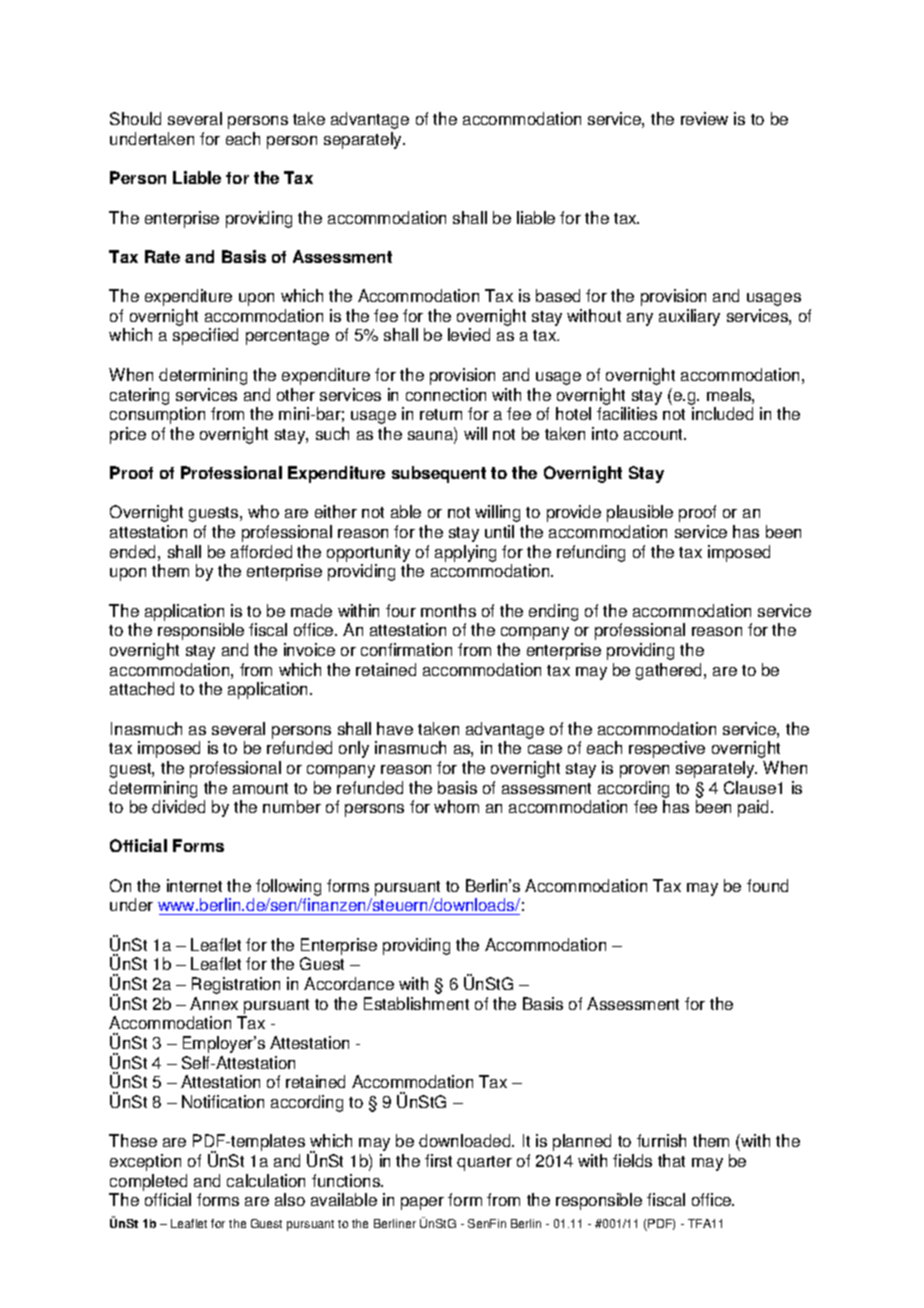 Image resolution: width=924 pixels, height=1308 pixels. I want to click on based, so click(558, 295).
